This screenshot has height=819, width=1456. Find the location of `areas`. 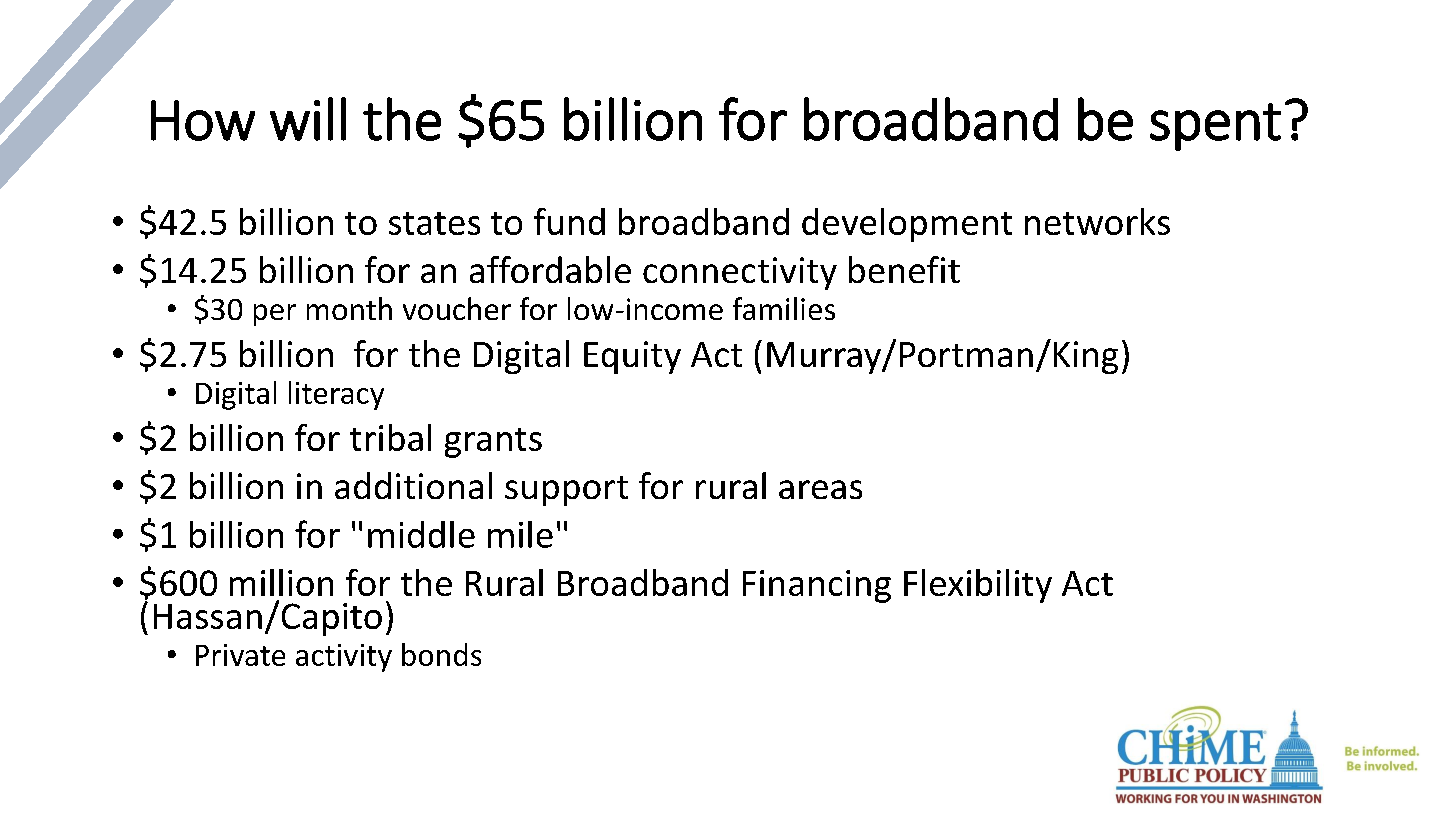

areas is located at coordinates (820, 489).
